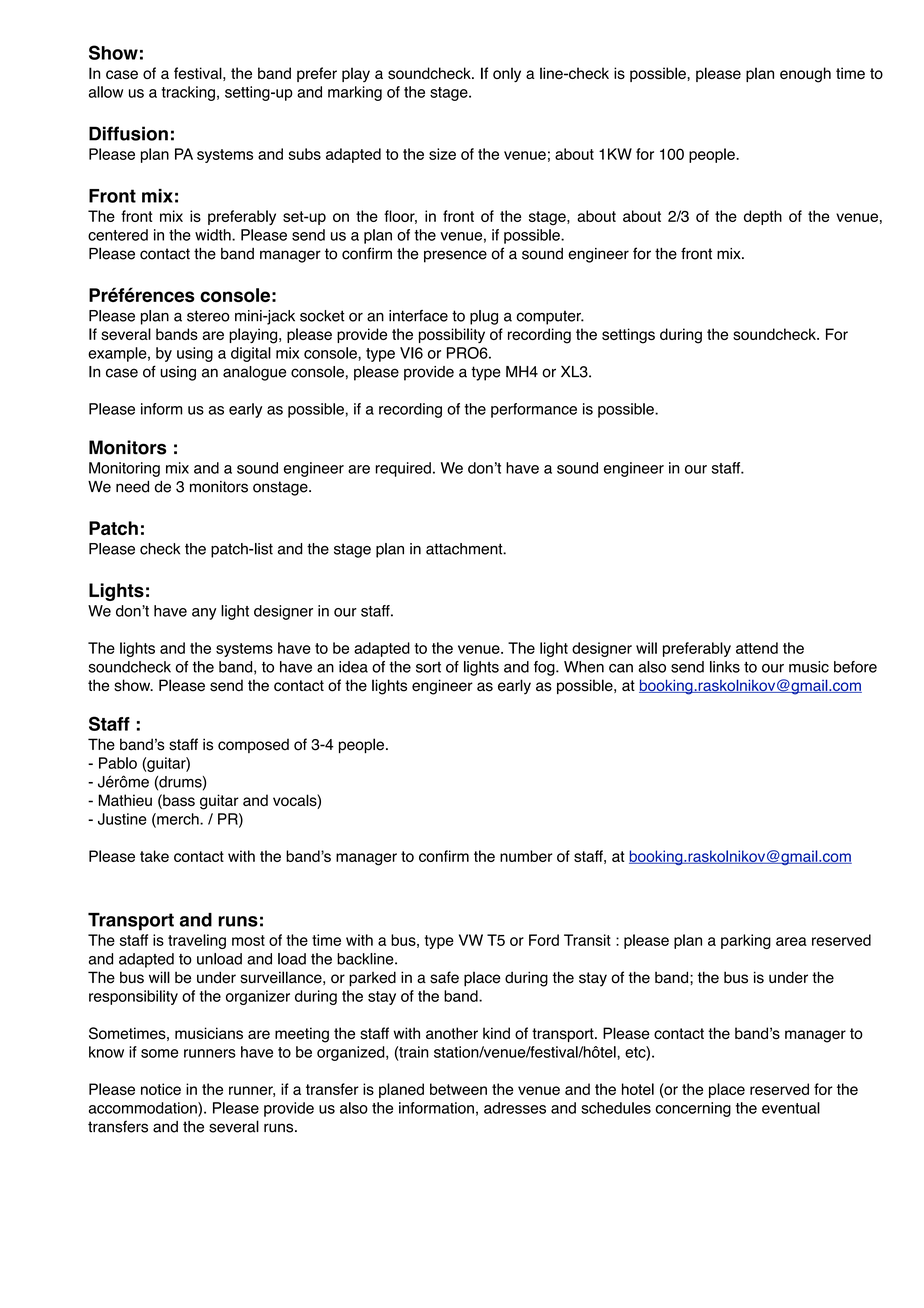 The height and width of the screenshot is (1308, 924). Describe the element at coordinates (507, 74) in the screenshot. I see `only` at that location.
